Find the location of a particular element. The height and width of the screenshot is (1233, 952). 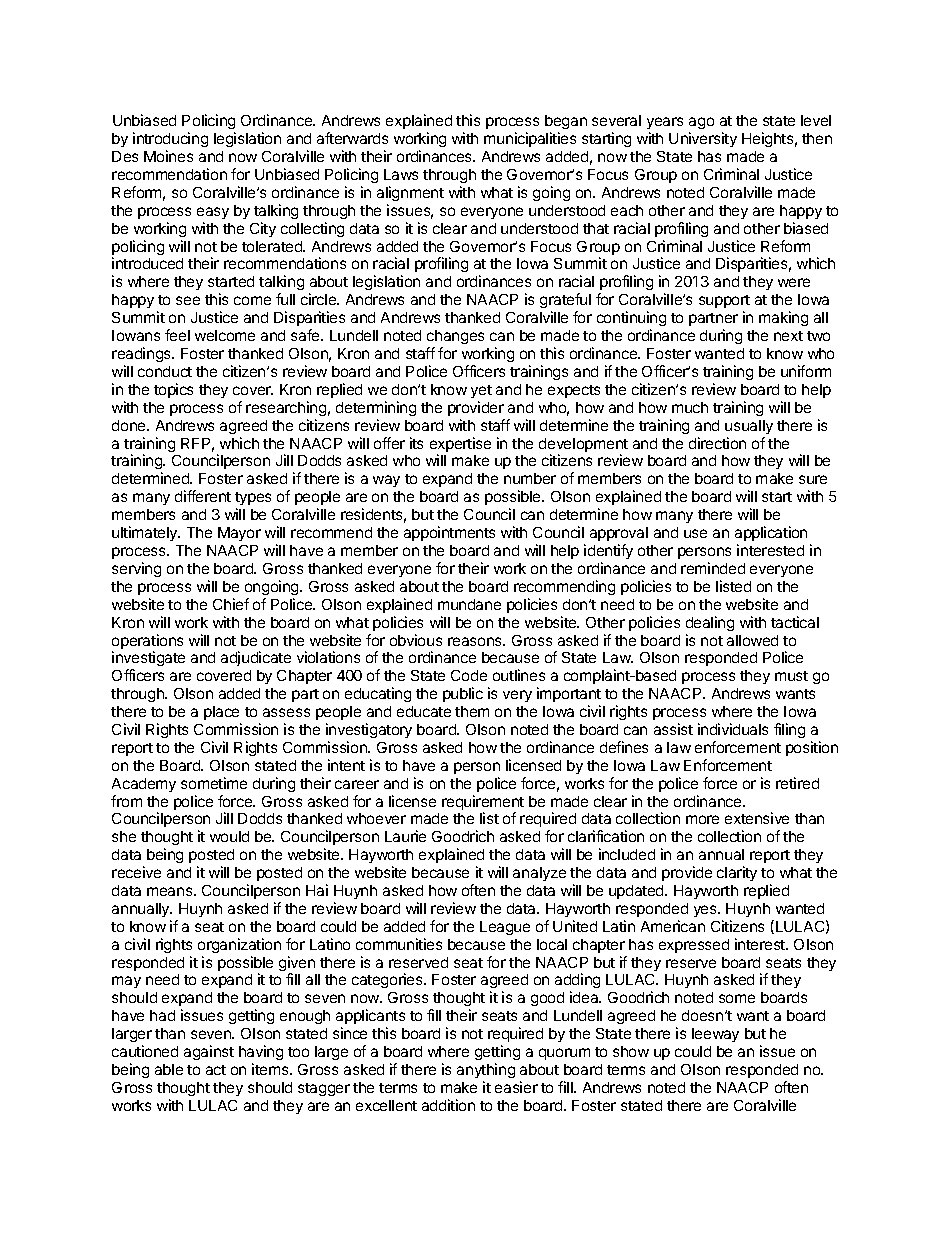

against is located at coordinates (209, 1052).
